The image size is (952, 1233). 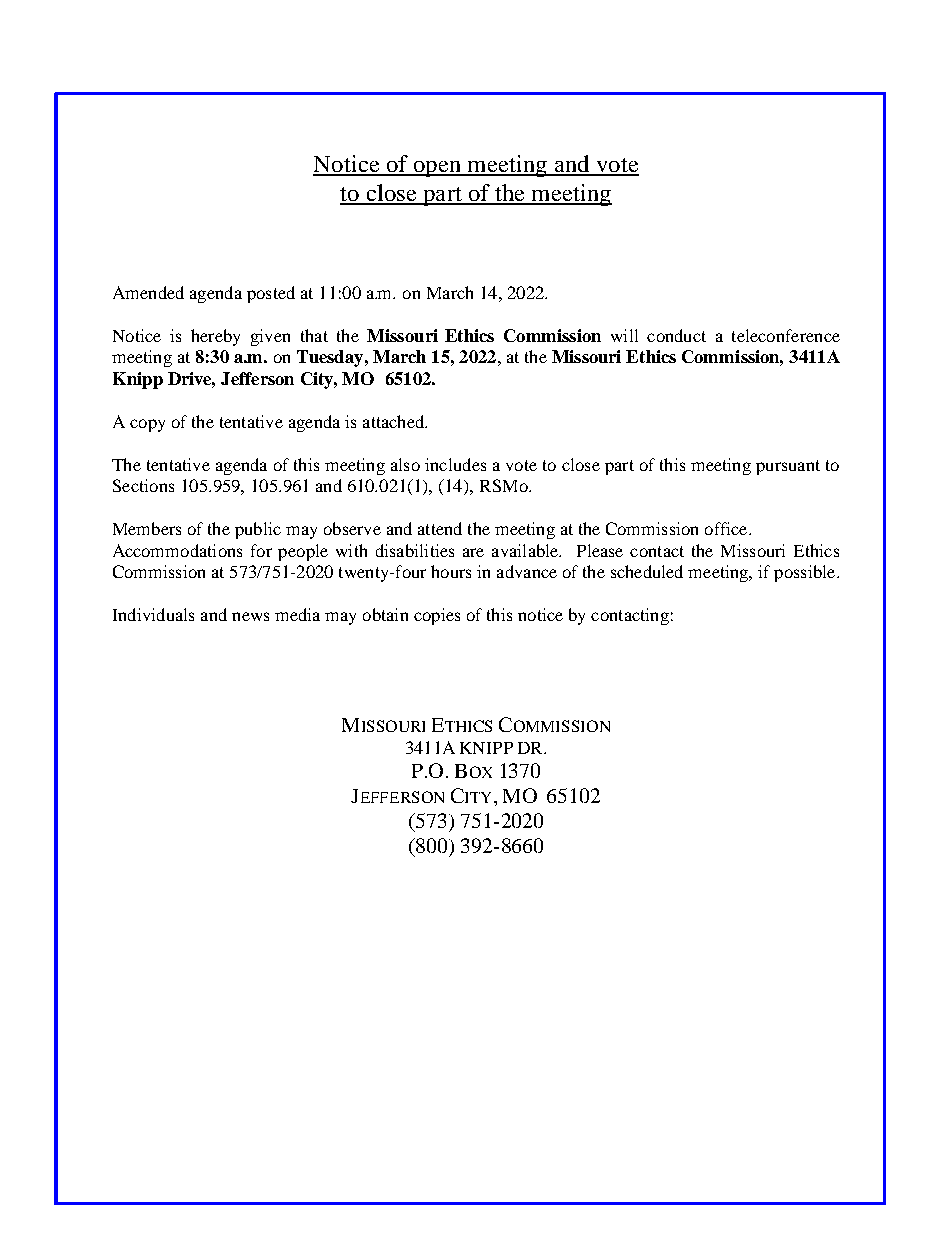 What do you see at coordinates (250, 616) in the screenshot?
I see `news` at bounding box center [250, 616].
